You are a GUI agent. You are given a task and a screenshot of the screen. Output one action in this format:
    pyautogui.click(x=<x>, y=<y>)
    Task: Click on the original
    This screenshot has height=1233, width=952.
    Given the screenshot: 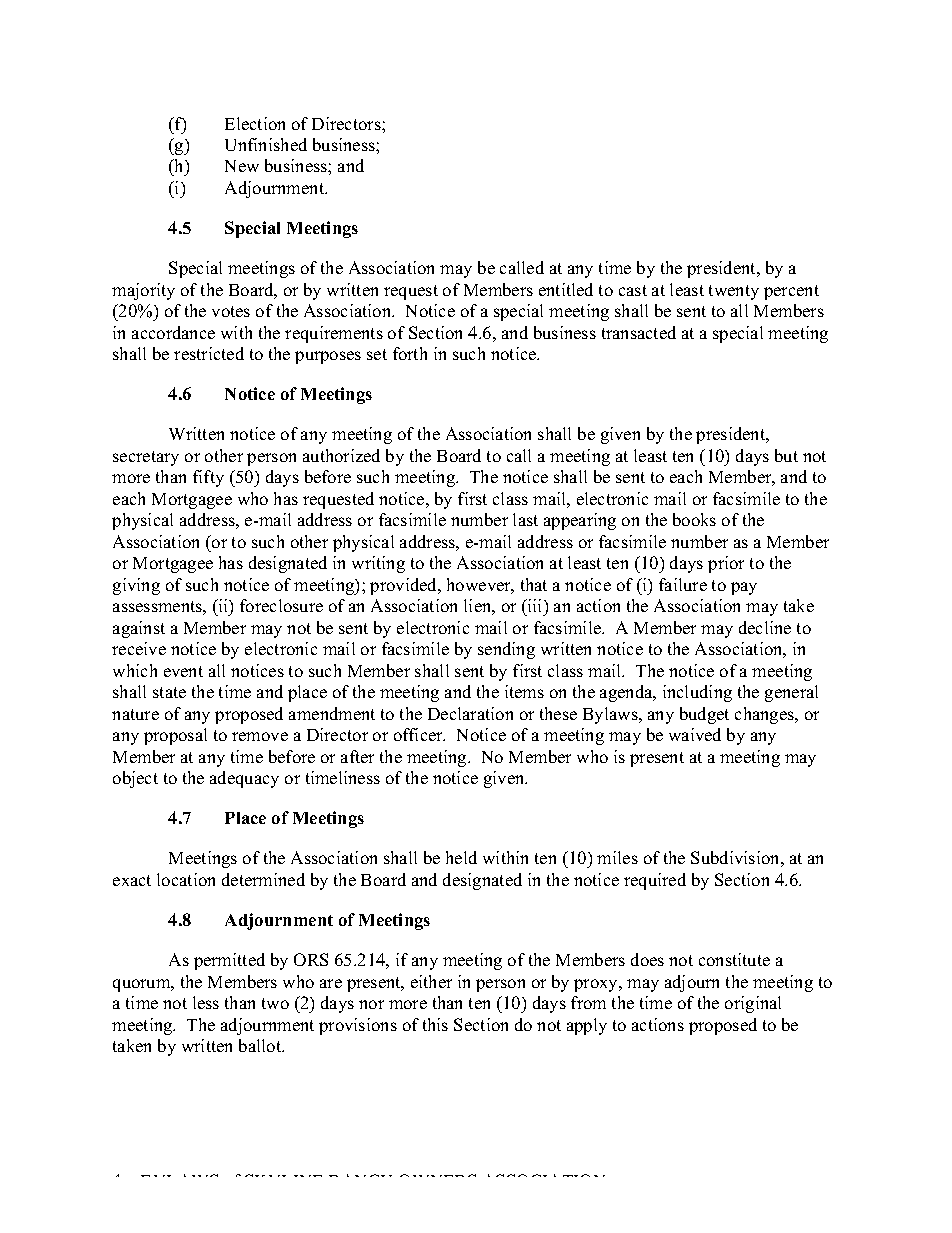 What is the action you would take?
    pyautogui.click(x=753, y=1004)
